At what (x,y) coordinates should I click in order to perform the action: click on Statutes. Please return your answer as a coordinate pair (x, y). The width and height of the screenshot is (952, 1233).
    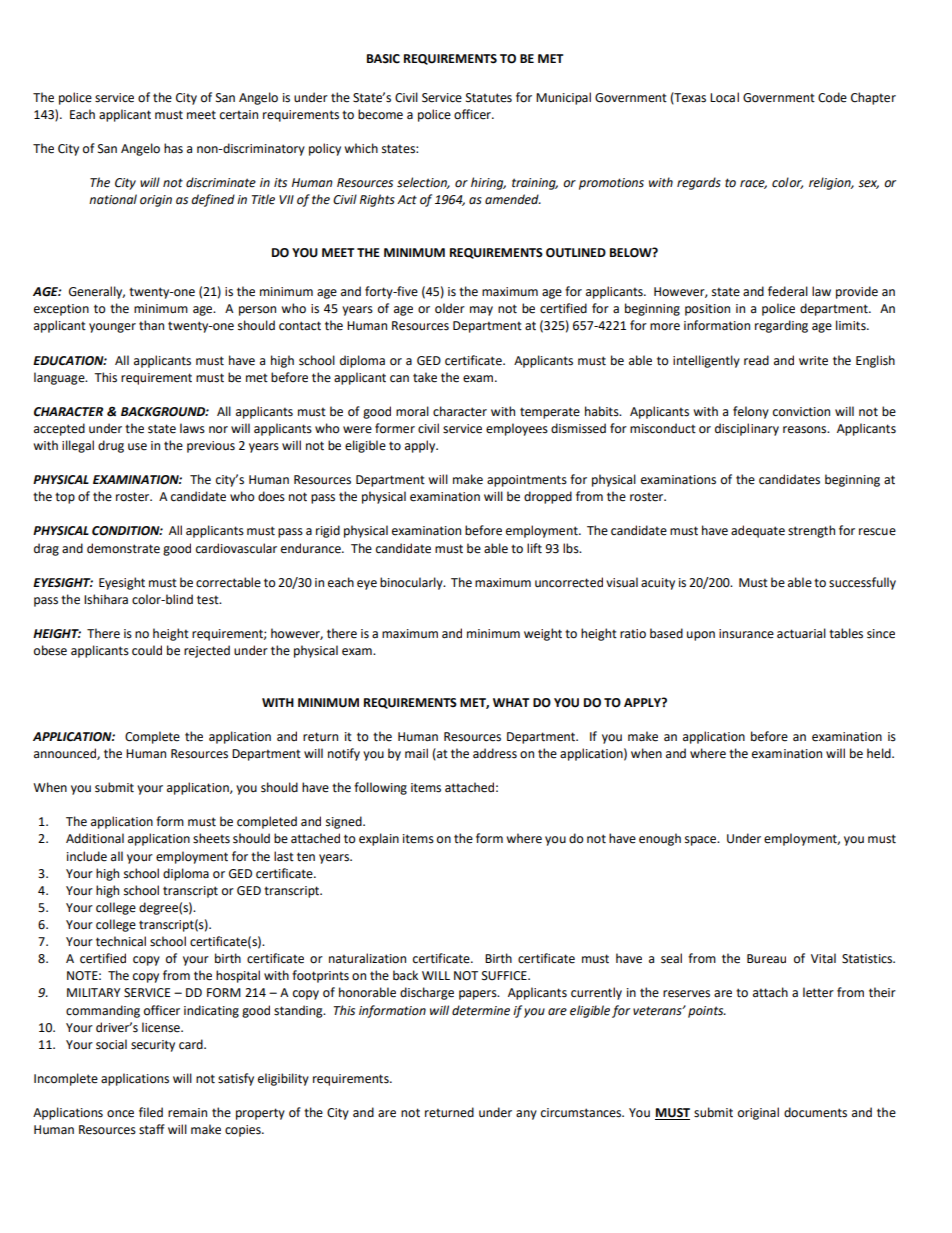
    Looking at the image, I should click on (489, 98).
